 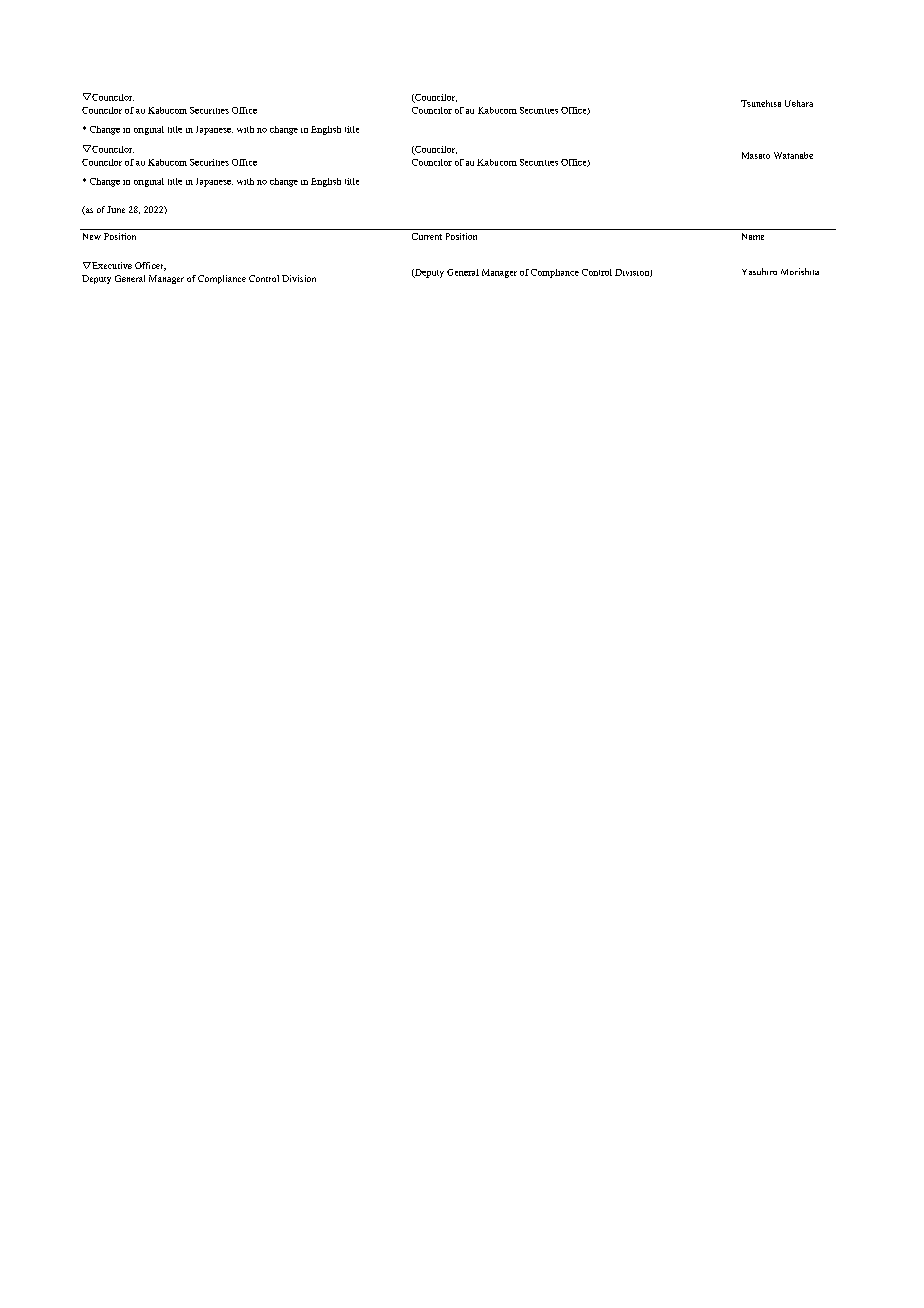 I want to click on Watanabe, so click(x=793, y=155).
